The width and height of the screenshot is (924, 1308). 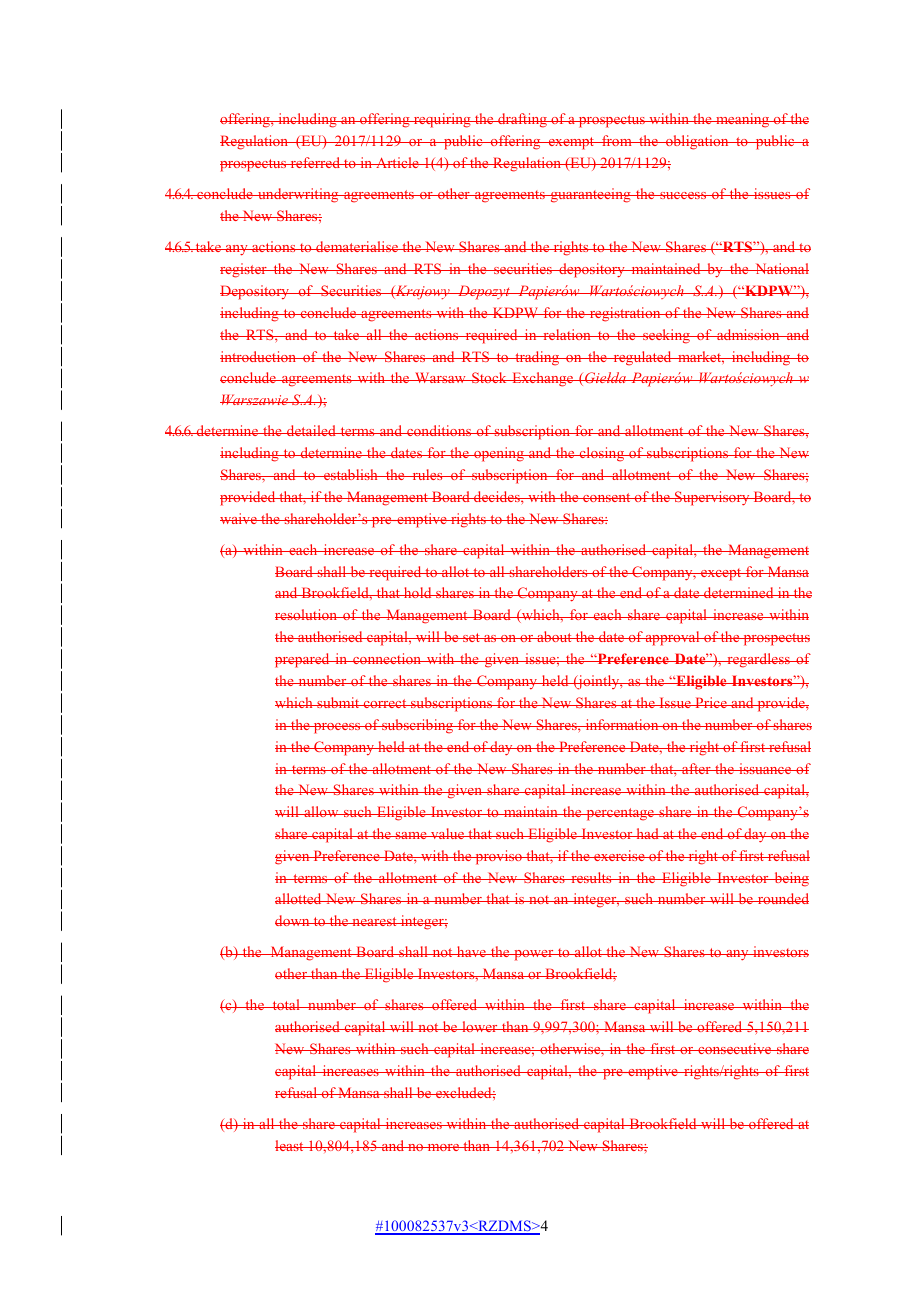 I want to click on obligation, so click(x=697, y=142).
